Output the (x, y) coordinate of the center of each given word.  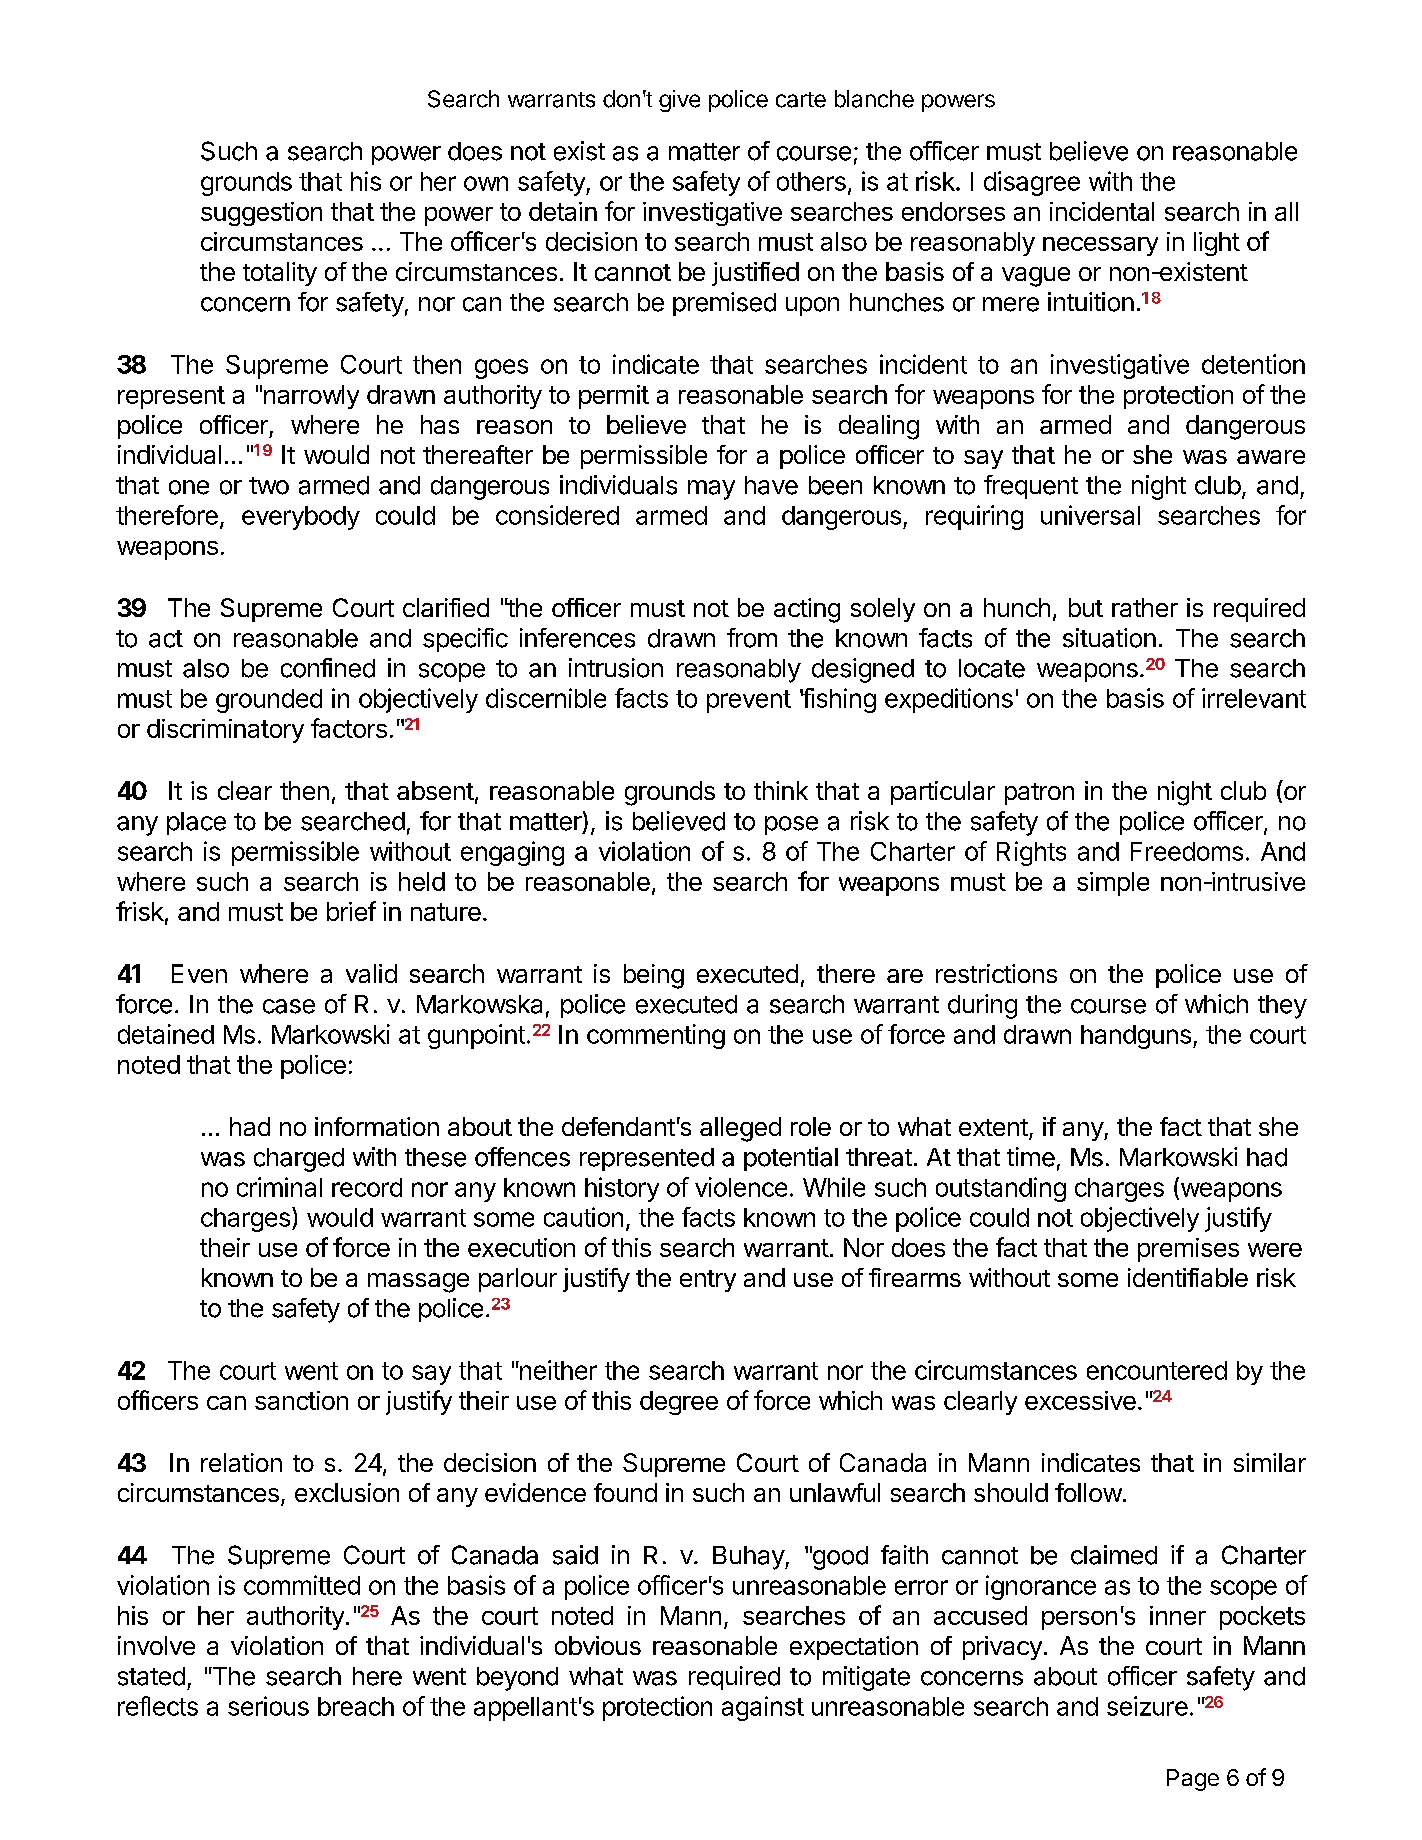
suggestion (261, 214)
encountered (1157, 1370)
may (711, 490)
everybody (301, 518)
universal (1090, 515)
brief (351, 911)
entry (708, 1281)
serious (268, 1706)
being (654, 976)
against (763, 1708)
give (679, 101)
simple (1113, 884)
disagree (1032, 183)
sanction (301, 1400)
